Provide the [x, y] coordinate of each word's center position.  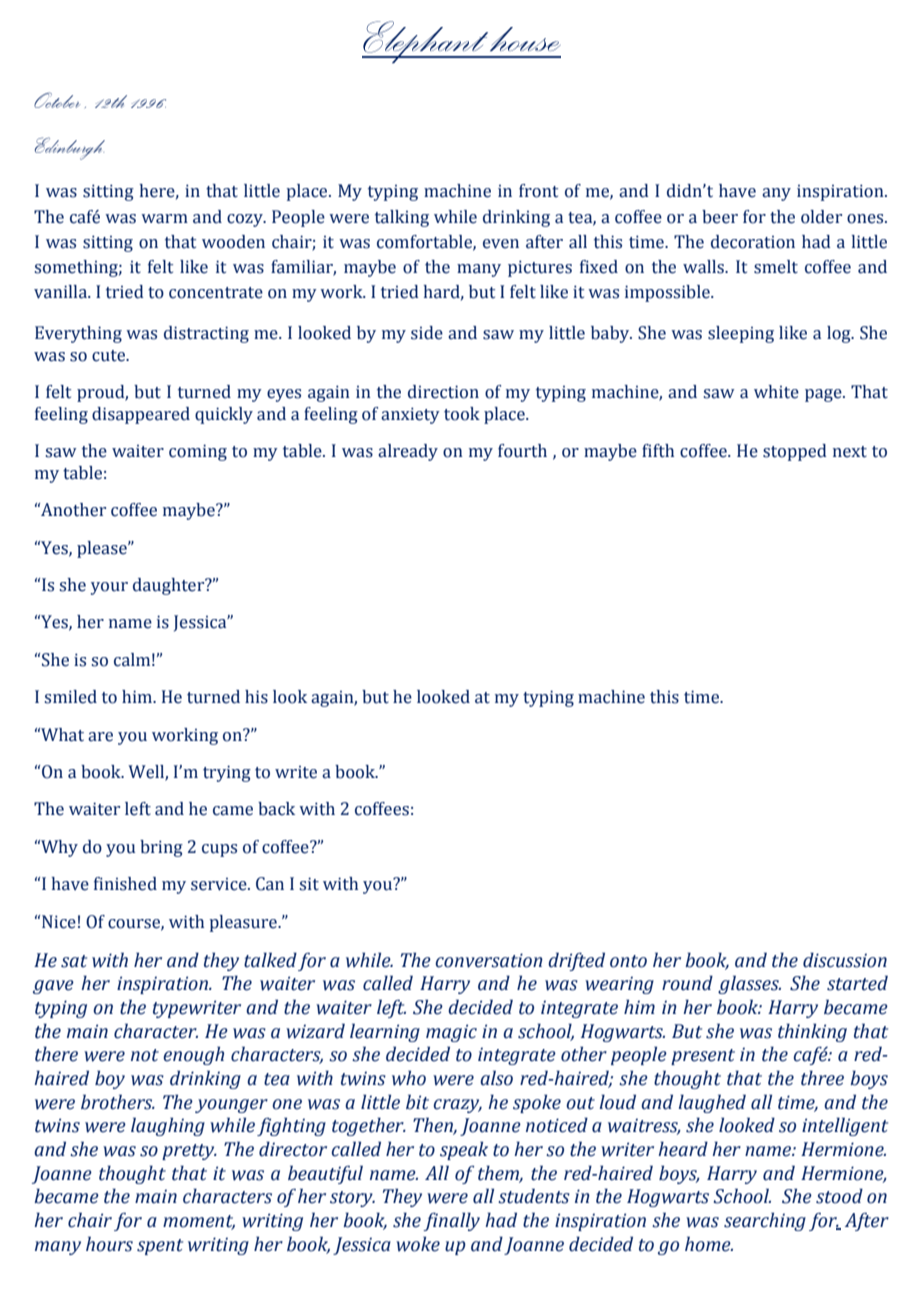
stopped [795, 452]
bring [161, 848]
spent [160, 1247]
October [57, 100]
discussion [845, 960]
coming [198, 452]
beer [720, 217]
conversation [489, 960]
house [525, 39]
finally [451, 1221]
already [408, 452]
